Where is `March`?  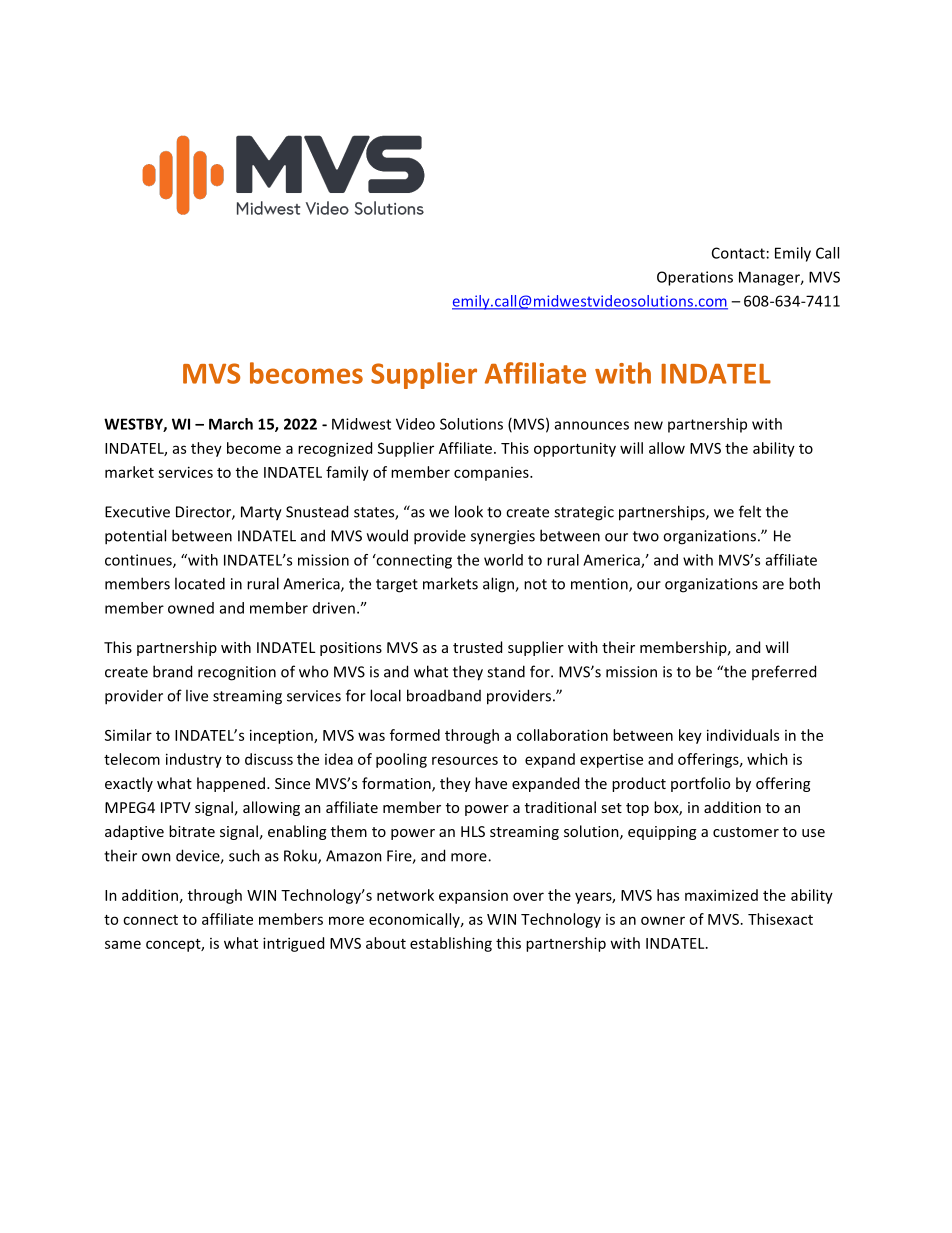
March is located at coordinates (231, 424).
